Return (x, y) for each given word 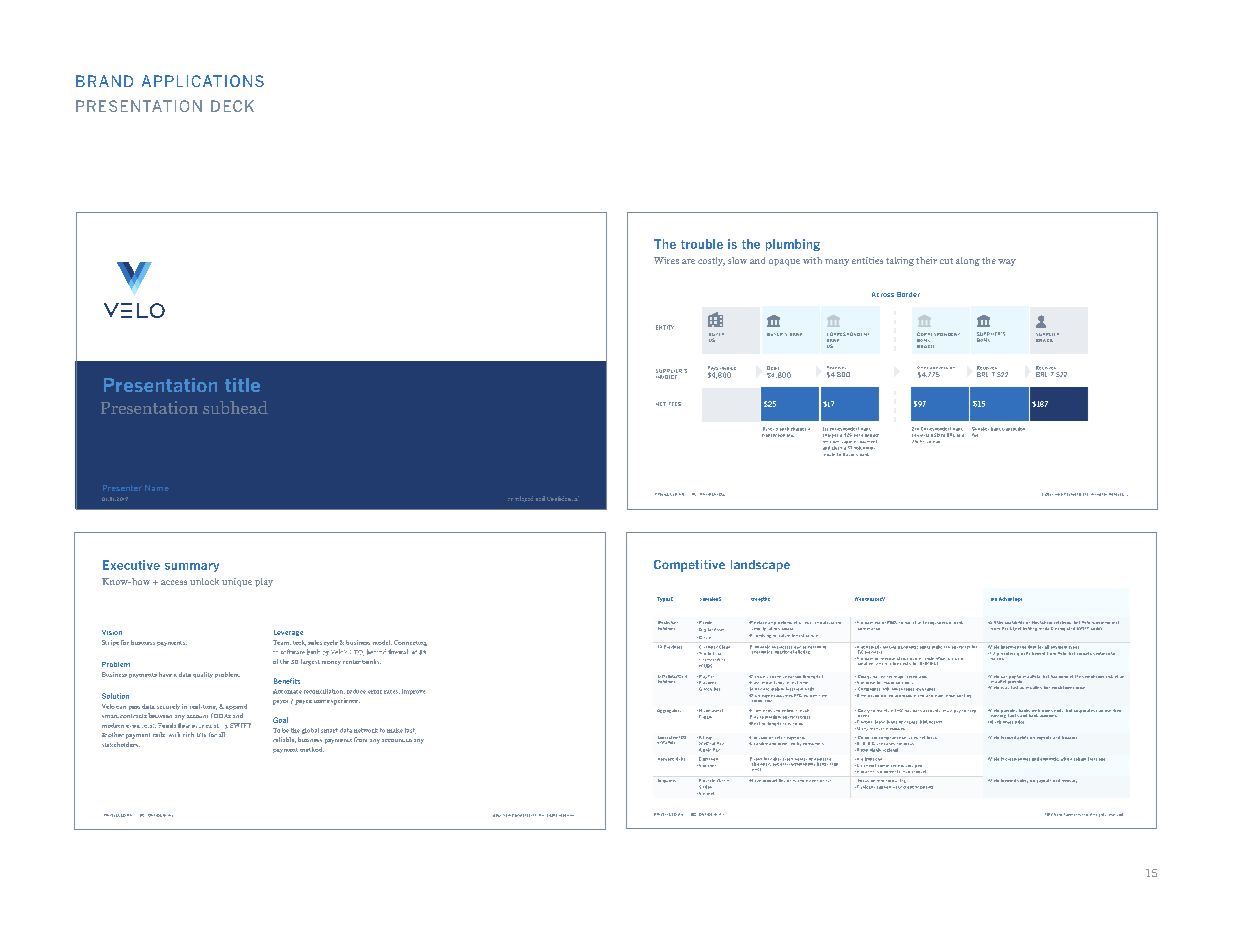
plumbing (793, 245)
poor (918, 766)
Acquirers (667, 781)
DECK (232, 106)
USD (935, 435)
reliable (284, 740)
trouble (702, 244)
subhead (235, 407)
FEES (675, 404)
